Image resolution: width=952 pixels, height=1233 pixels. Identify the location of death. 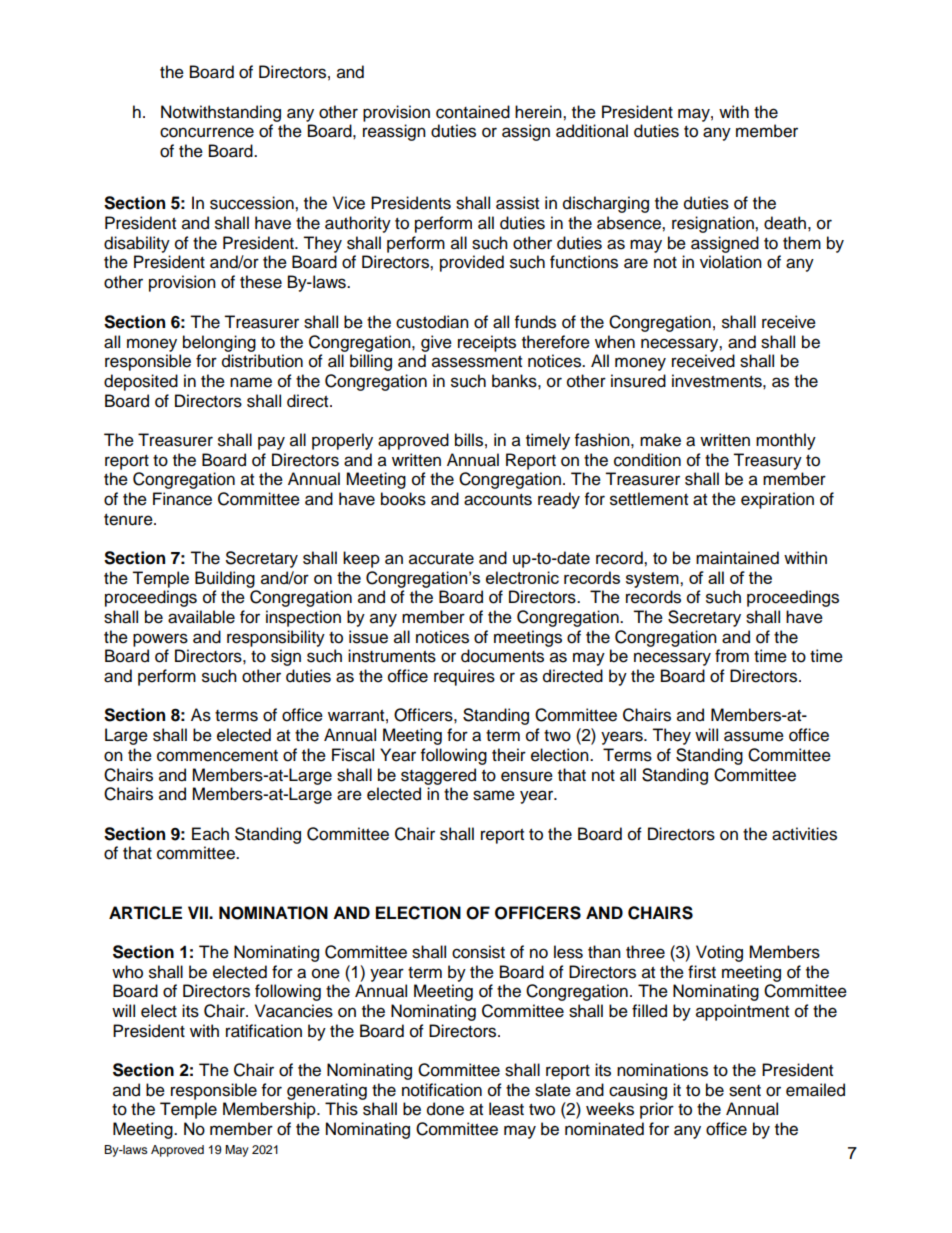
(785, 223).
